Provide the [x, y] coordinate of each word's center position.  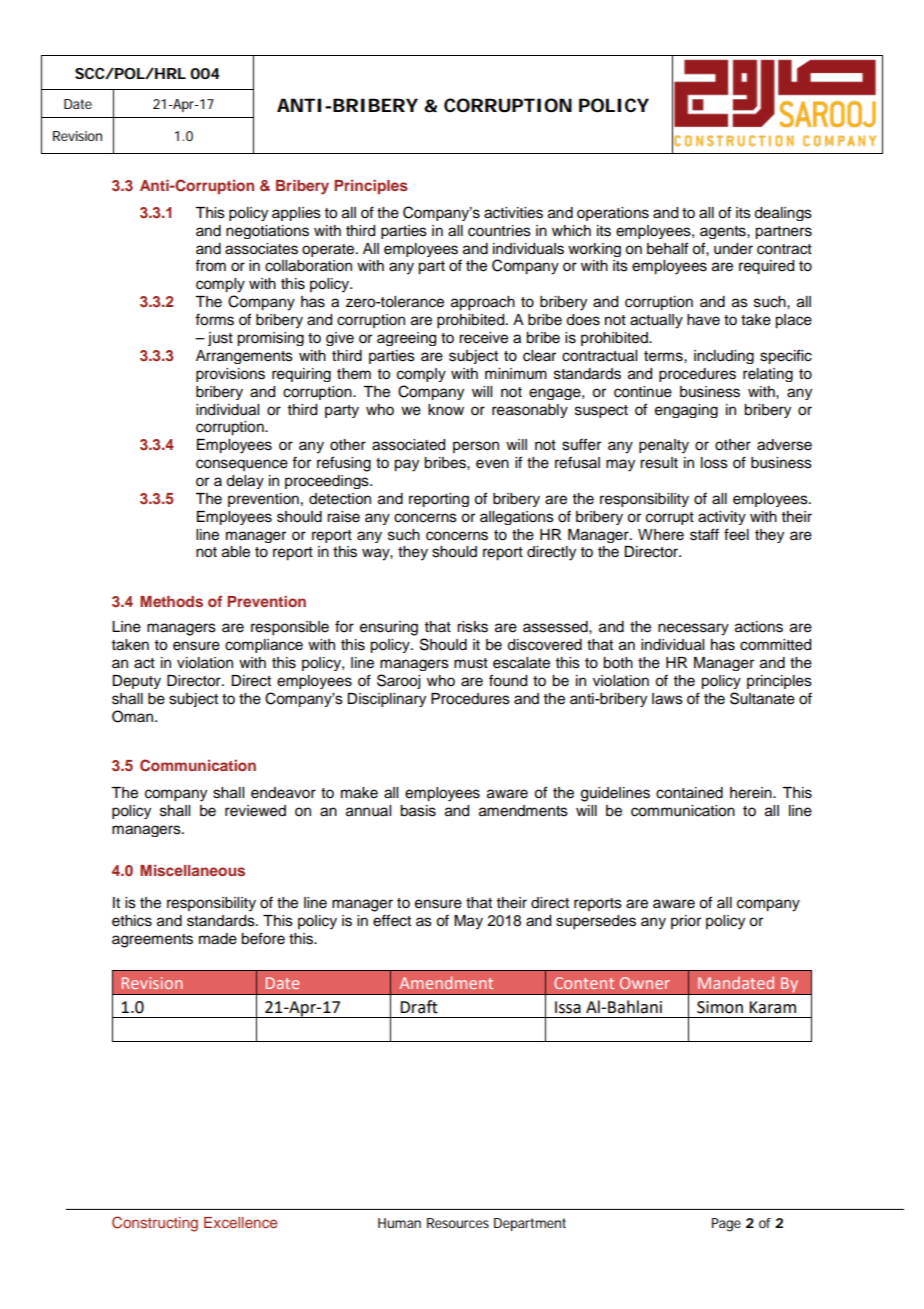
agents [724, 232]
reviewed [255, 811]
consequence [242, 465]
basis [418, 811]
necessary [693, 629]
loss [714, 463]
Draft [419, 1007]
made [218, 939]
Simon [720, 1007]
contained [689, 793]
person [476, 447]
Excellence [240, 1222]
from [210, 265]
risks [472, 627]
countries [499, 231]
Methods [171, 601]
